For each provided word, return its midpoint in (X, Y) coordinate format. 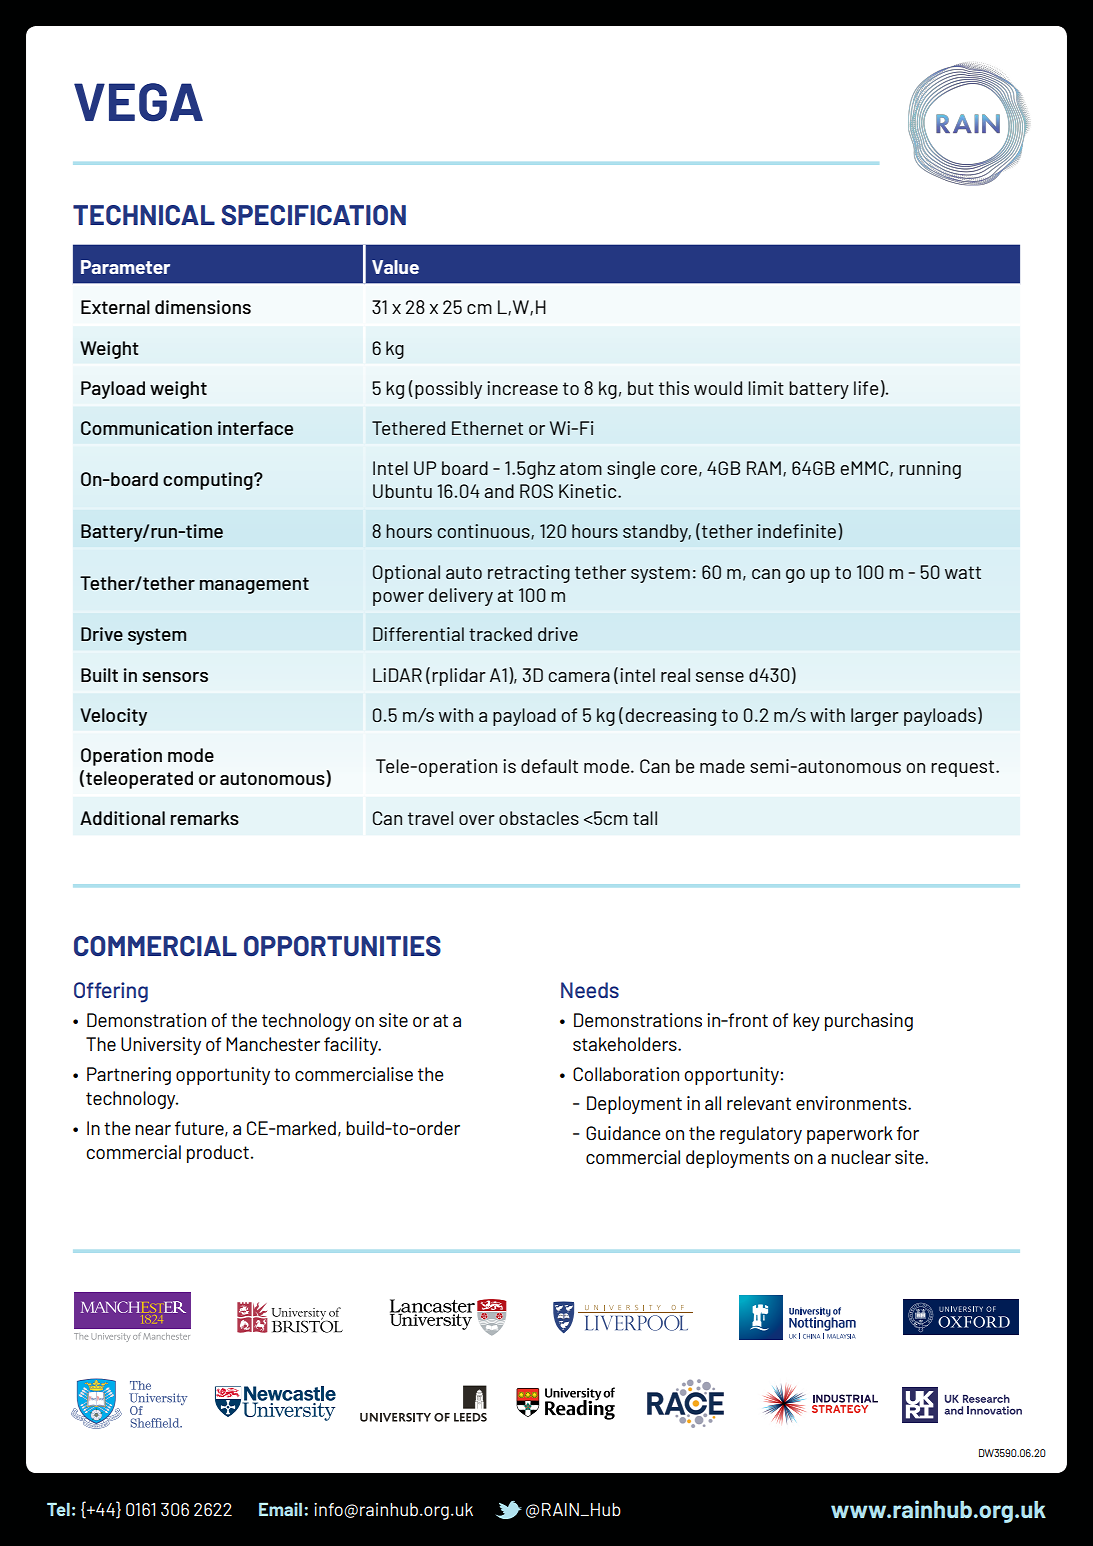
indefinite (797, 531)
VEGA (138, 102)
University (161, 1046)
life (866, 388)
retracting (529, 574)
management (254, 585)
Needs (590, 990)
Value (395, 267)
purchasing (869, 1022)
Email (282, 1509)
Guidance (623, 1133)
